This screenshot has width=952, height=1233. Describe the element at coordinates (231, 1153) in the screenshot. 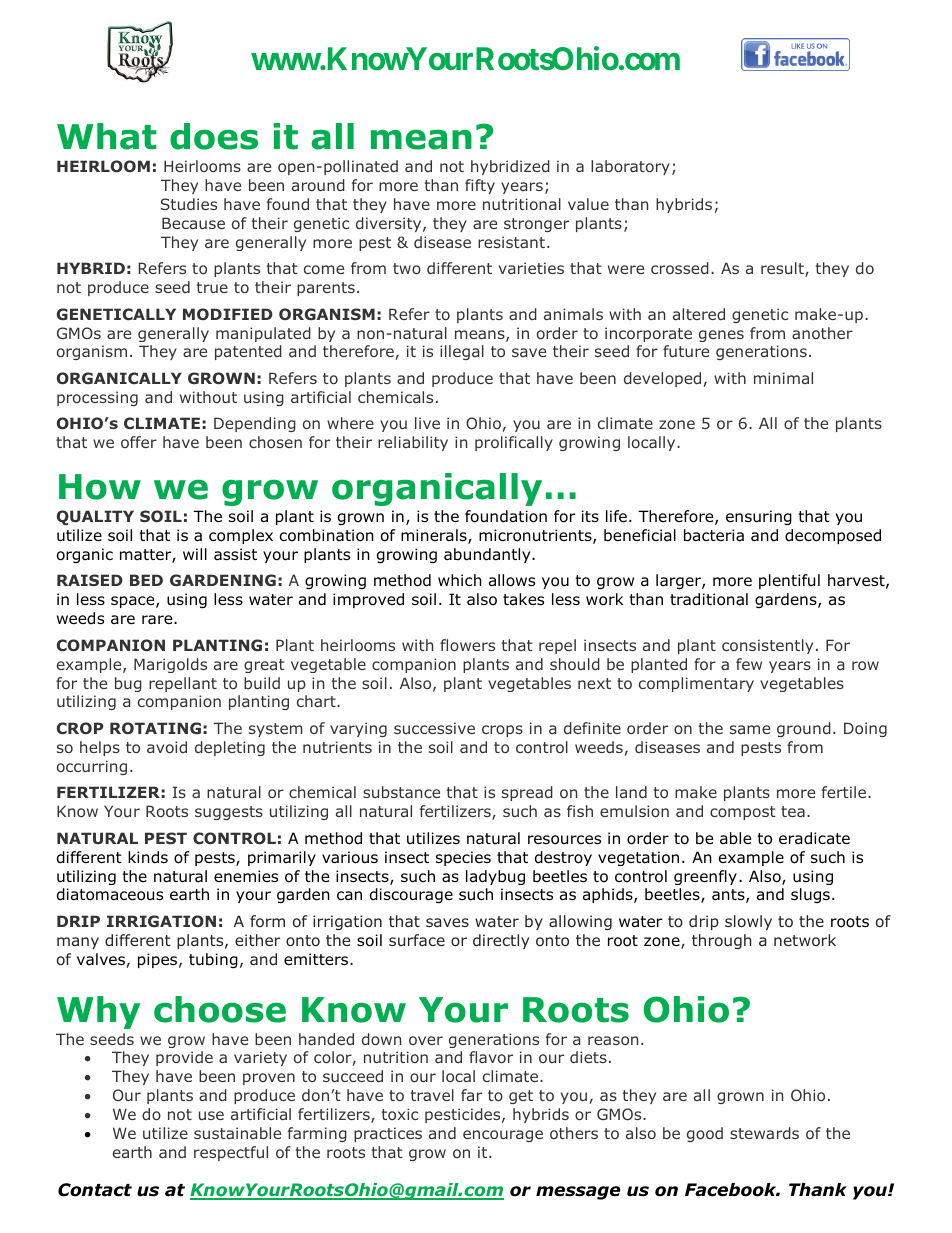

I see `respectful` at that location.
